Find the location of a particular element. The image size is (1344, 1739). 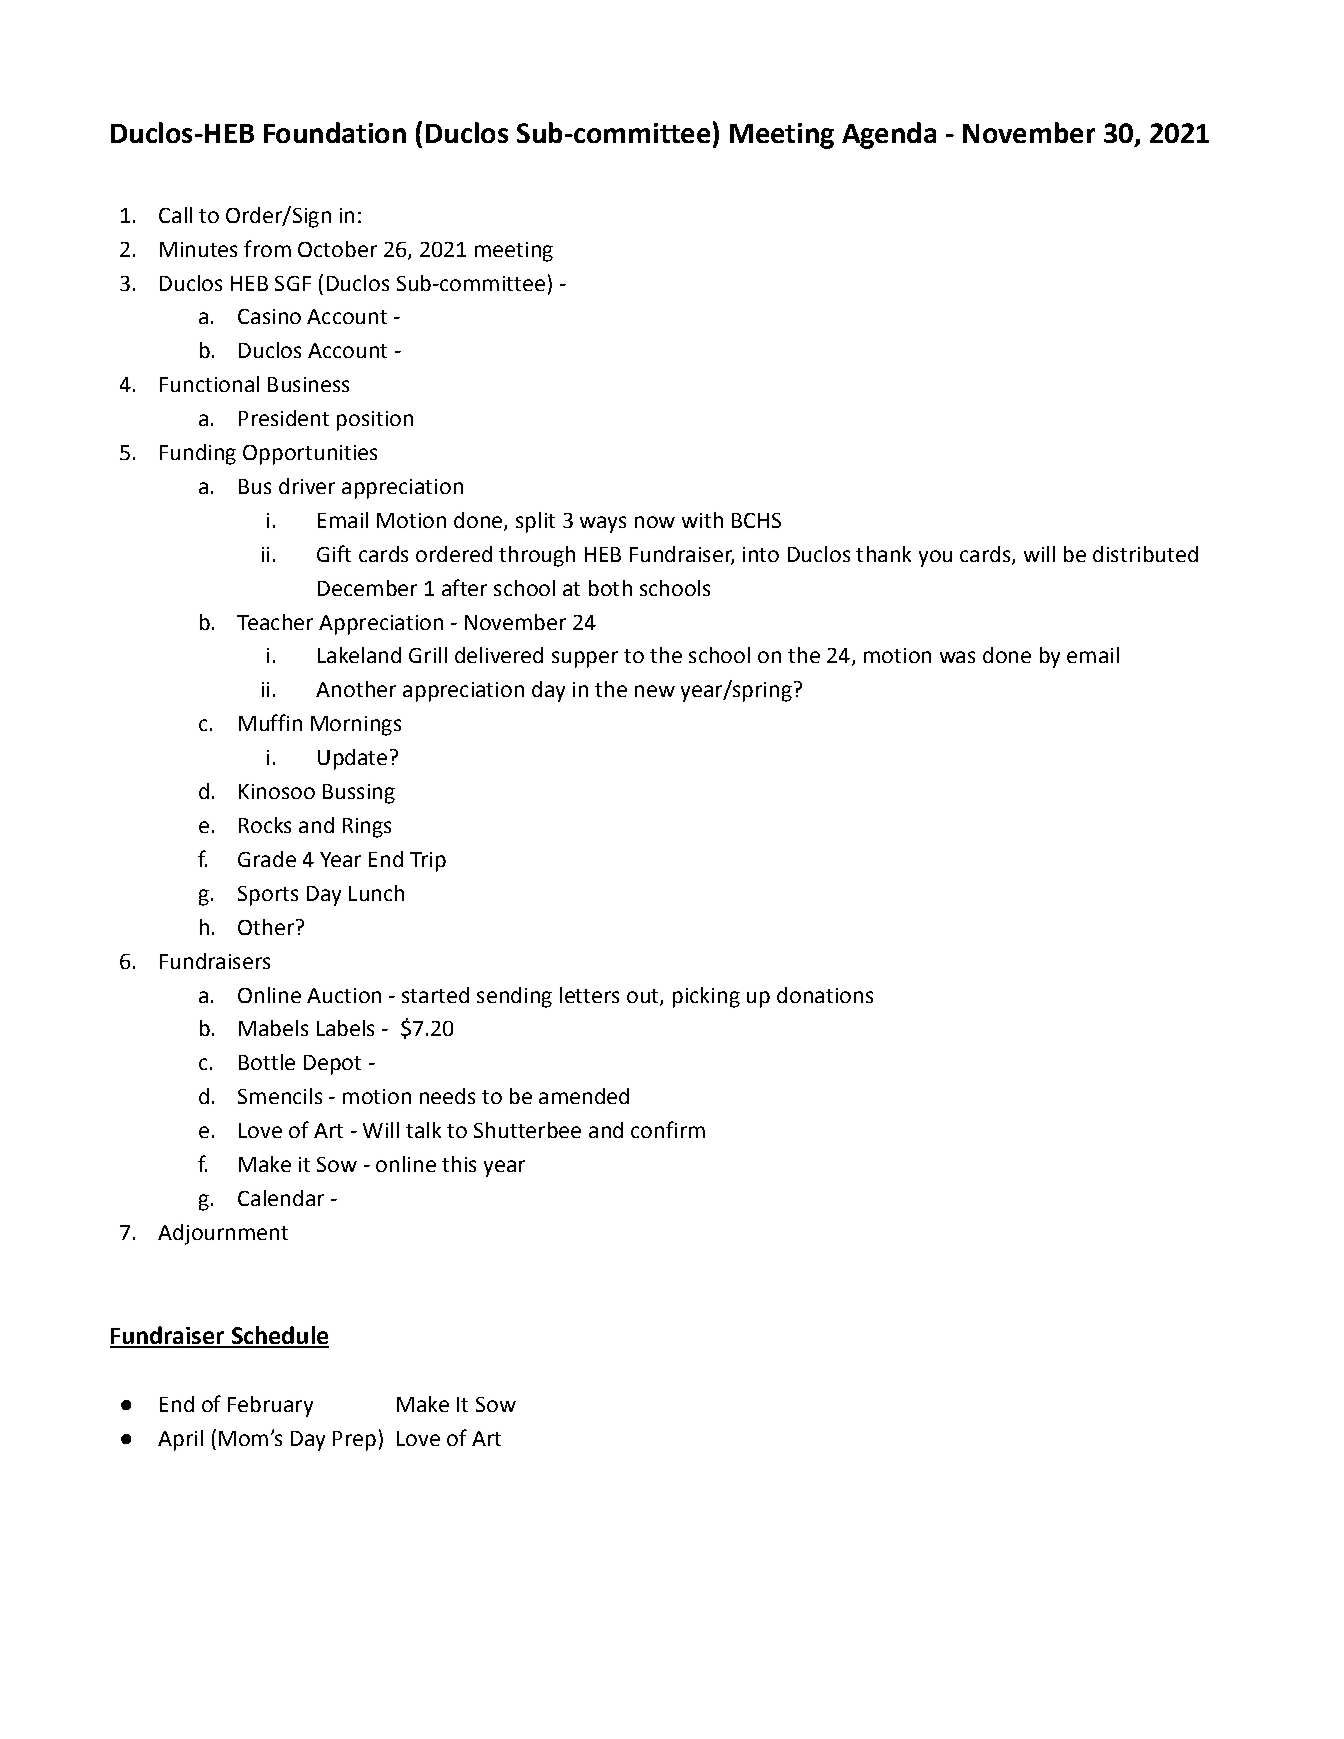

Prep is located at coordinates (354, 1441).
